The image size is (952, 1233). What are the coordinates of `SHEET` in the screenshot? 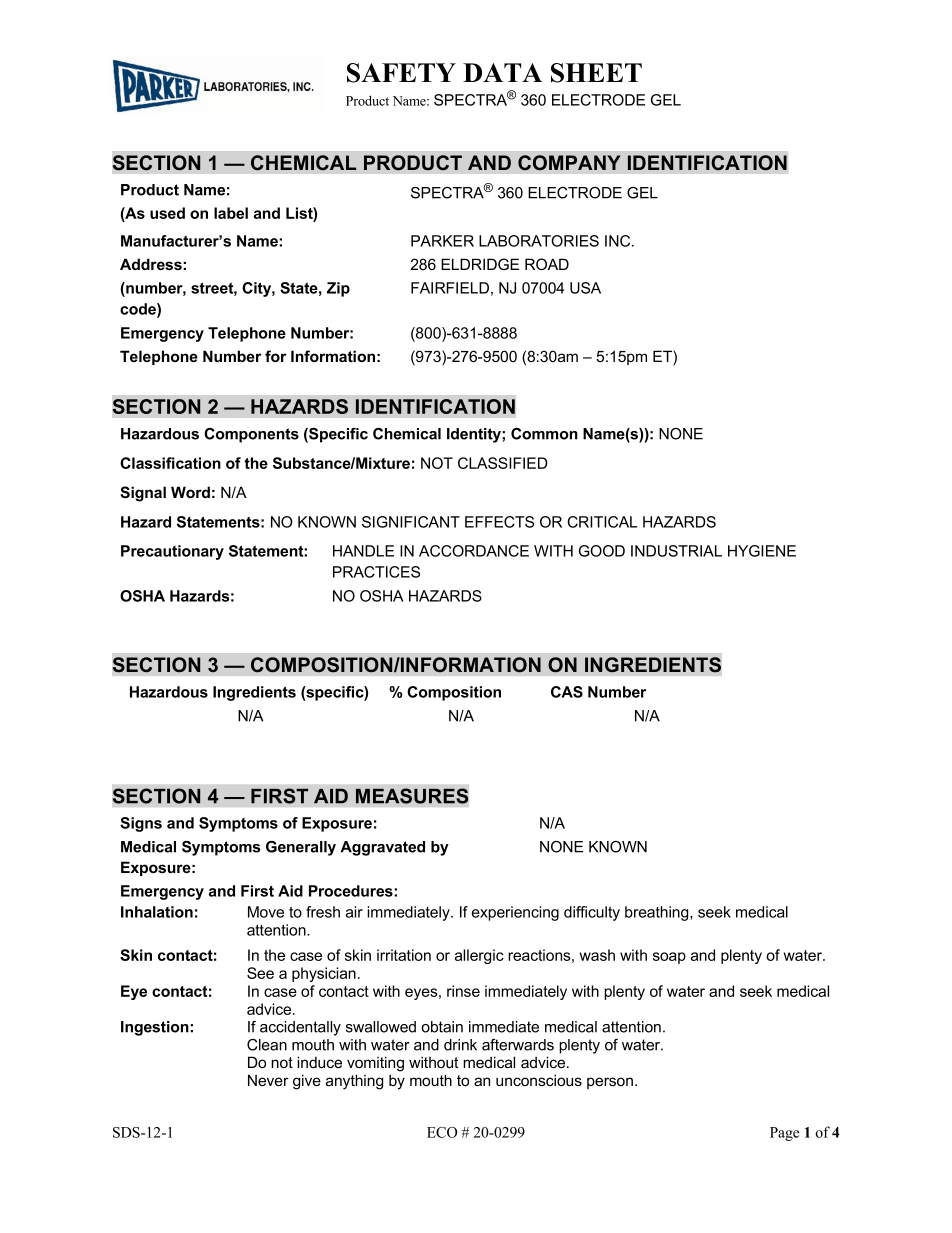 It's located at (596, 73).
